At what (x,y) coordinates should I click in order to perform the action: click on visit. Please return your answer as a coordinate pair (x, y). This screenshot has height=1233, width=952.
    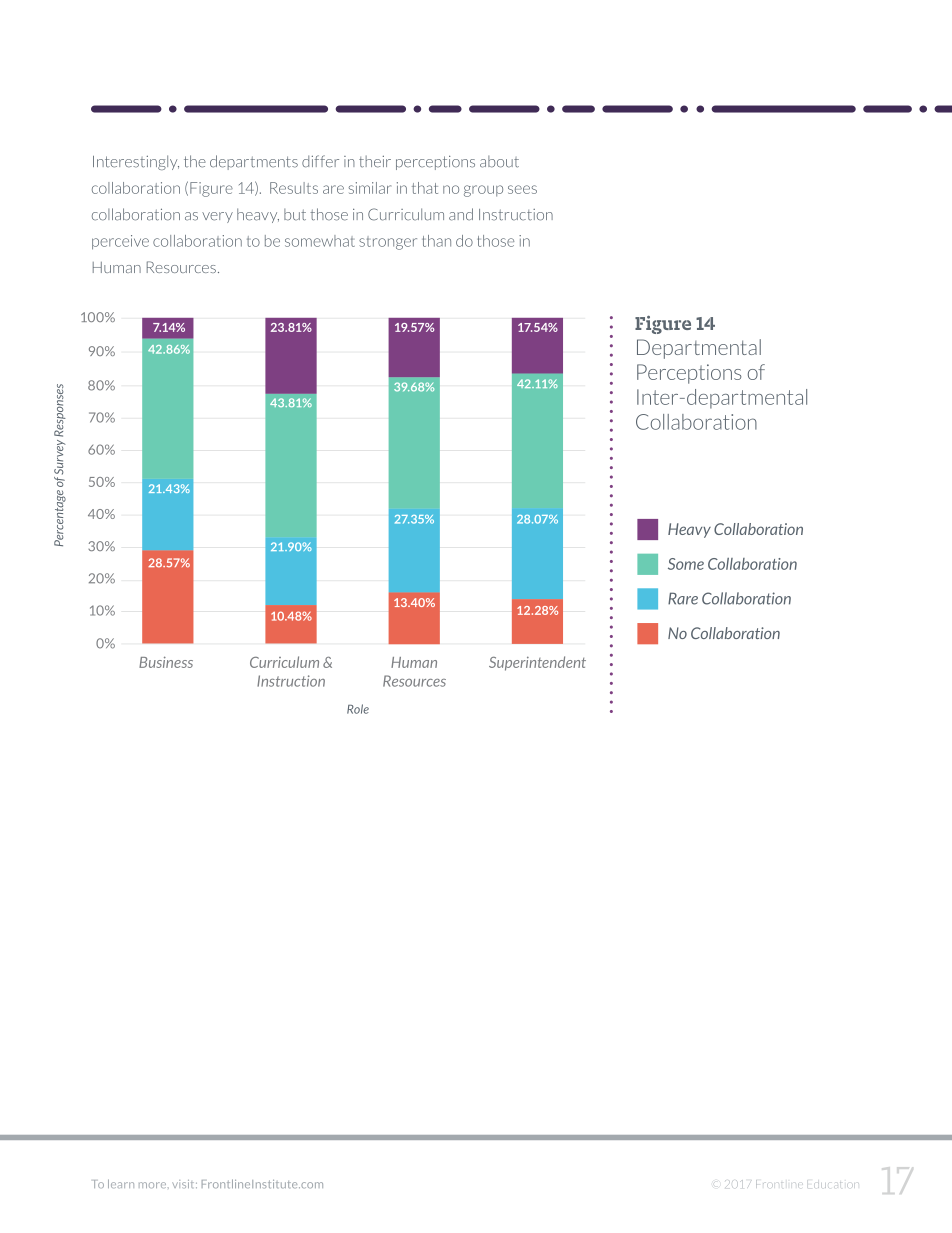
    Looking at the image, I should click on (184, 1184).
